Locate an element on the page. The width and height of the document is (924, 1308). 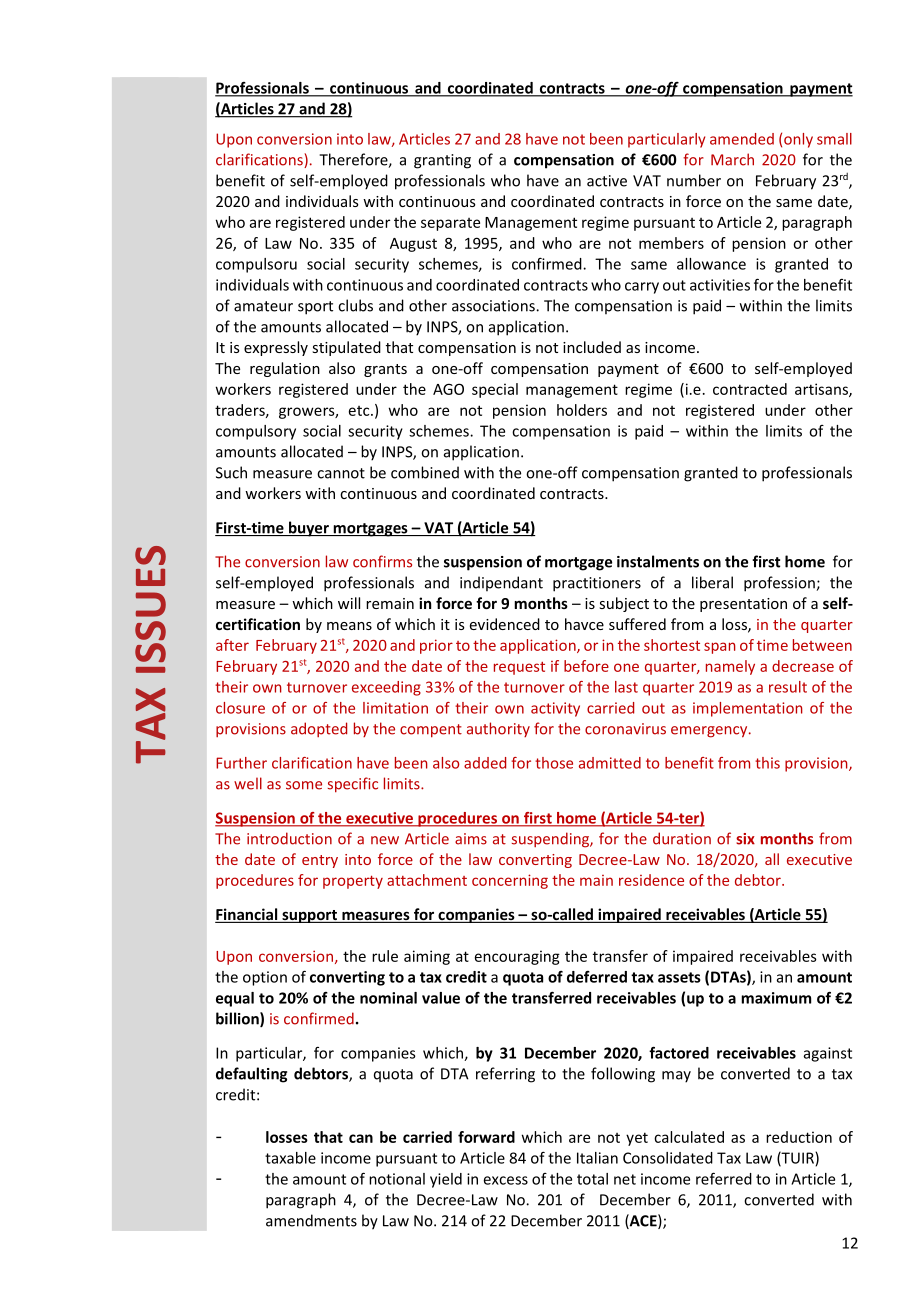
liberal is located at coordinates (712, 582).
